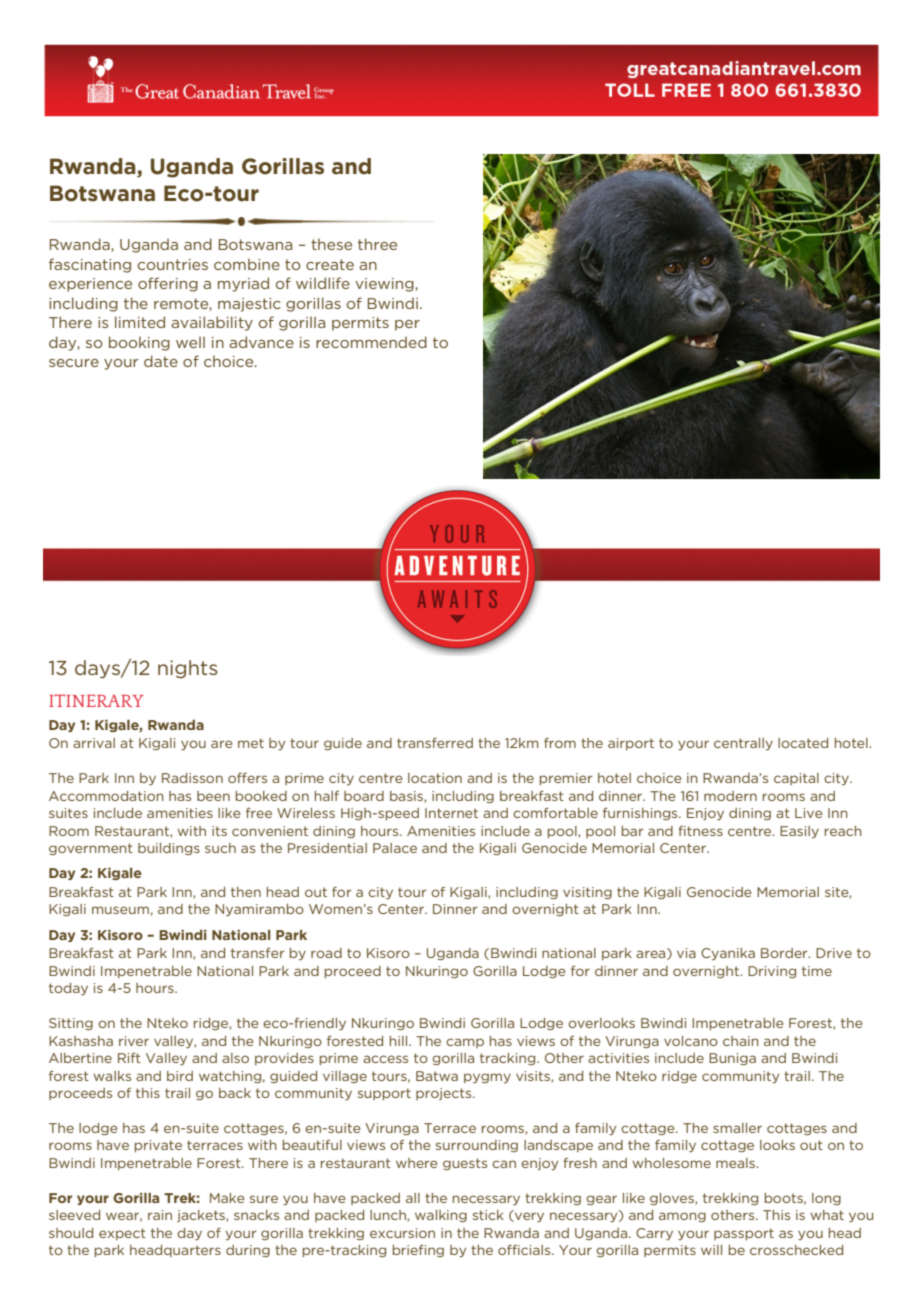 Image resolution: width=924 pixels, height=1308 pixels. Describe the element at coordinates (371, 342) in the page. I see `recommended` at that location.
